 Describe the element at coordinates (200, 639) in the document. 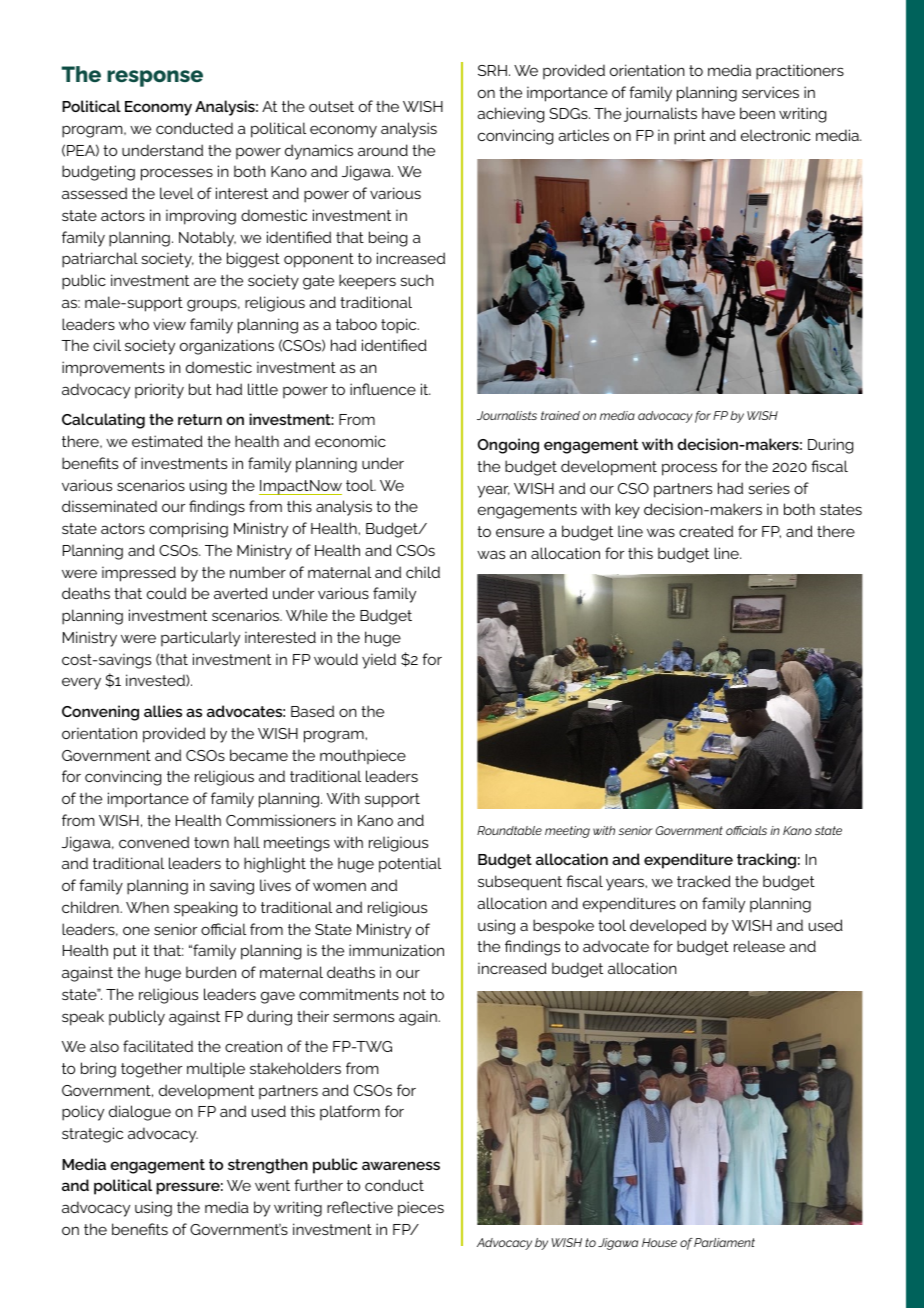

I see `particularly` at that location.
